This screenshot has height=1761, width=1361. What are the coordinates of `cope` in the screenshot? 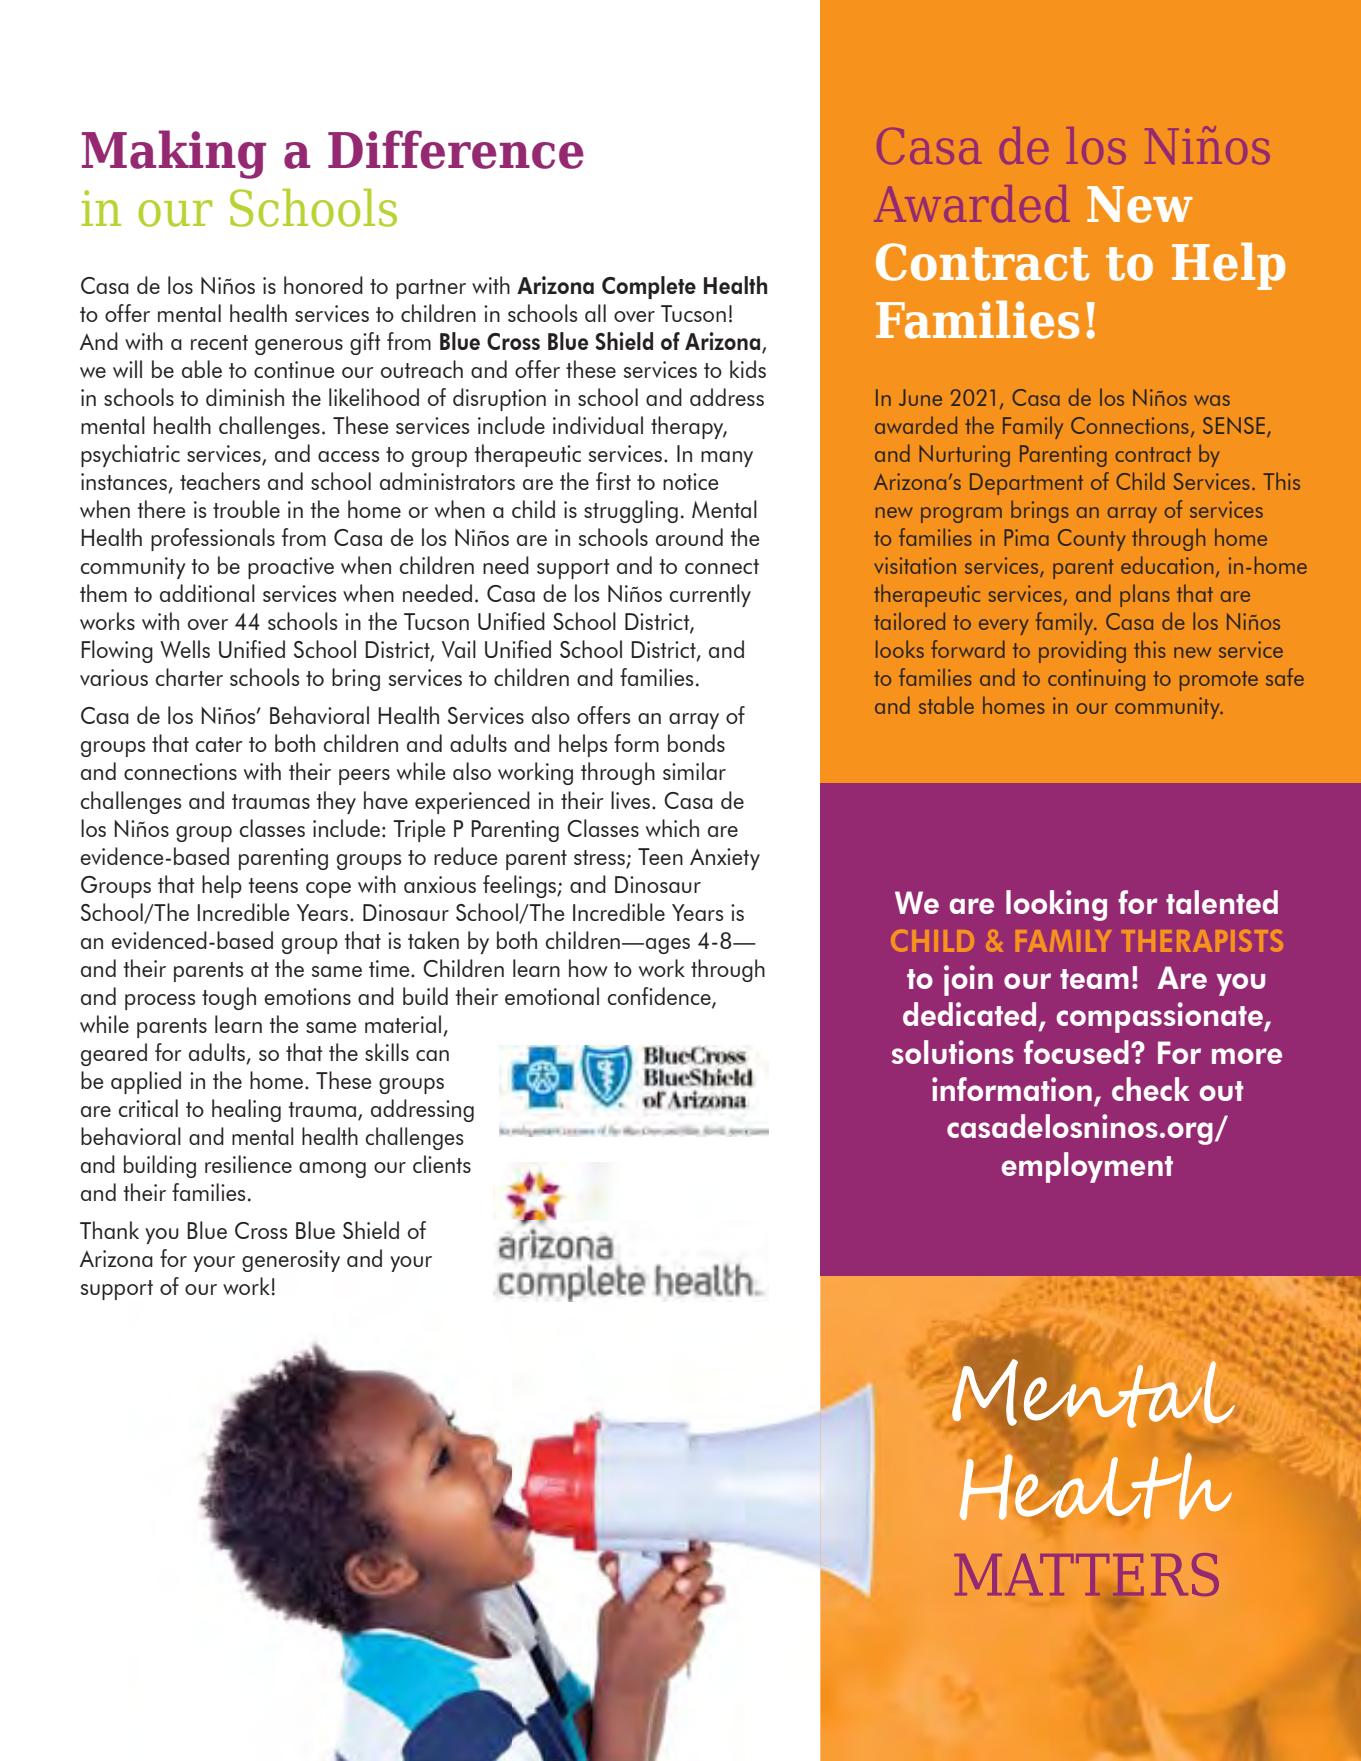 It's located at (328, 890).
